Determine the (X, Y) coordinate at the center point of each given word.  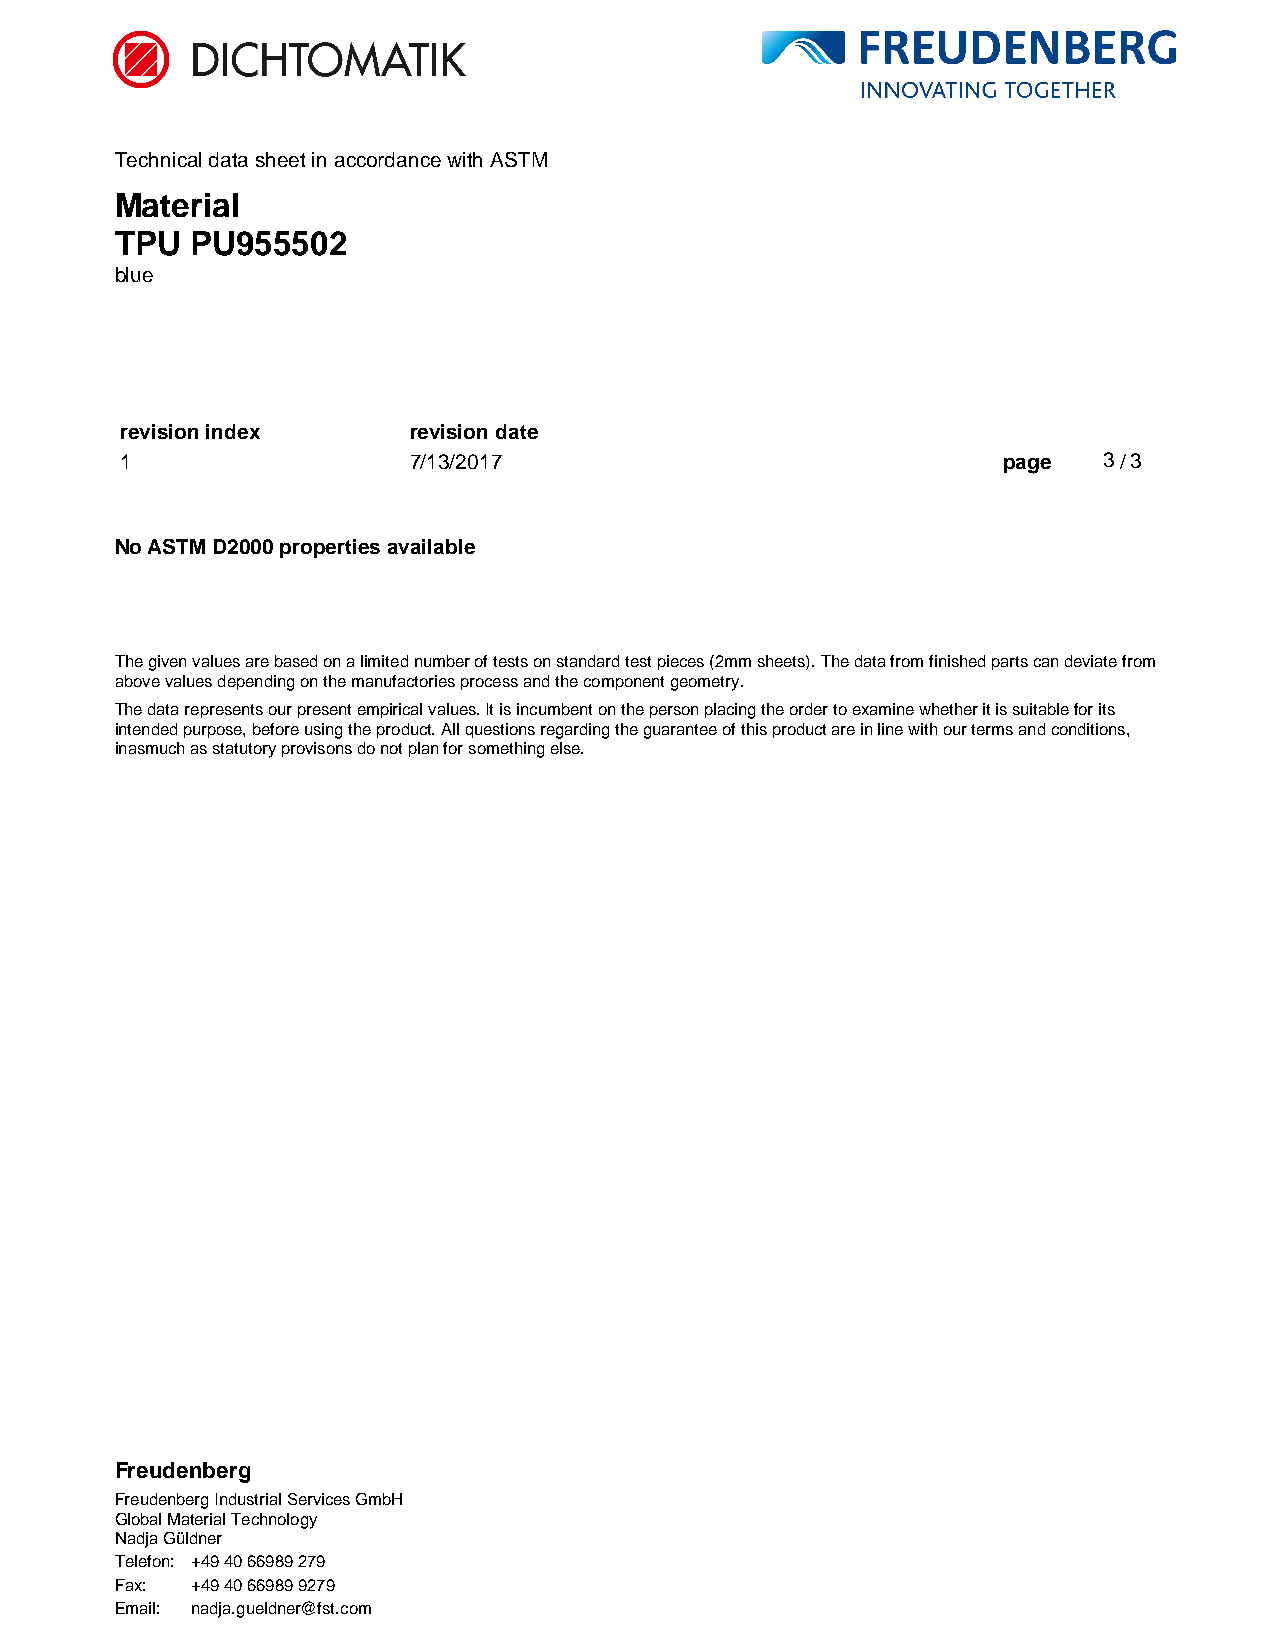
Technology (274, 1521)
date (517, 431)
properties (330, 548)
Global (138, 1519)
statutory (244, 750)
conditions (1088, 729)
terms (992, 729)
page (1027, 466)
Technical (158, 159)
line (890, 729)
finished (957, 661)
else (566, 748)
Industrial (248, 1499)
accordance (388, 159)
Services (319, 1499)
